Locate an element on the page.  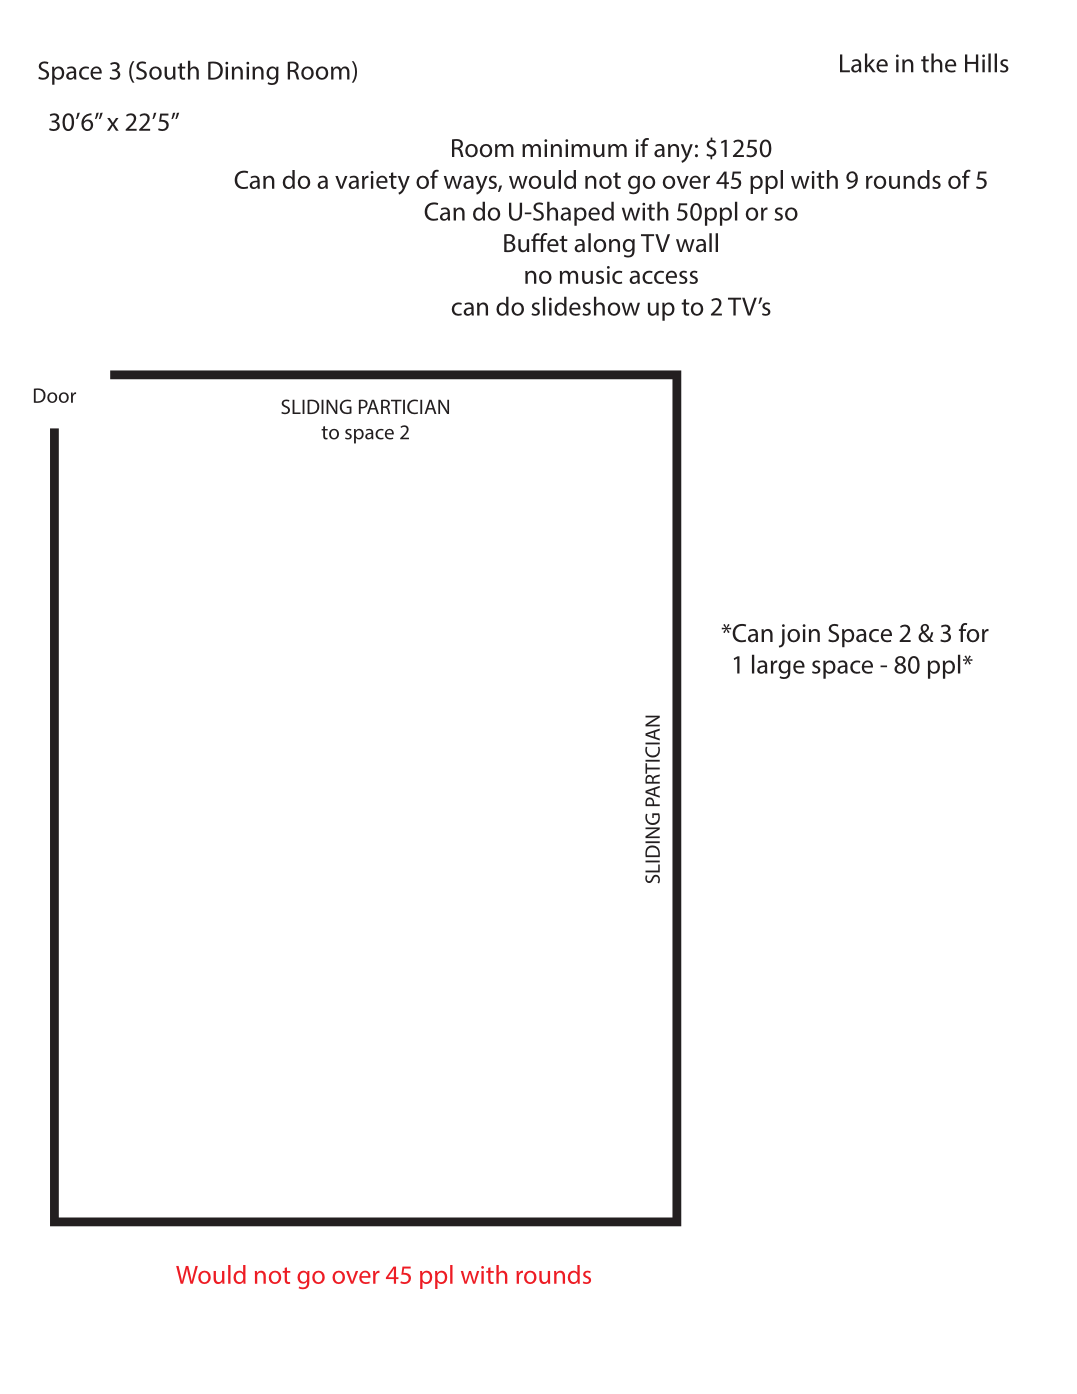
music is located at coordinates (591, 275).
